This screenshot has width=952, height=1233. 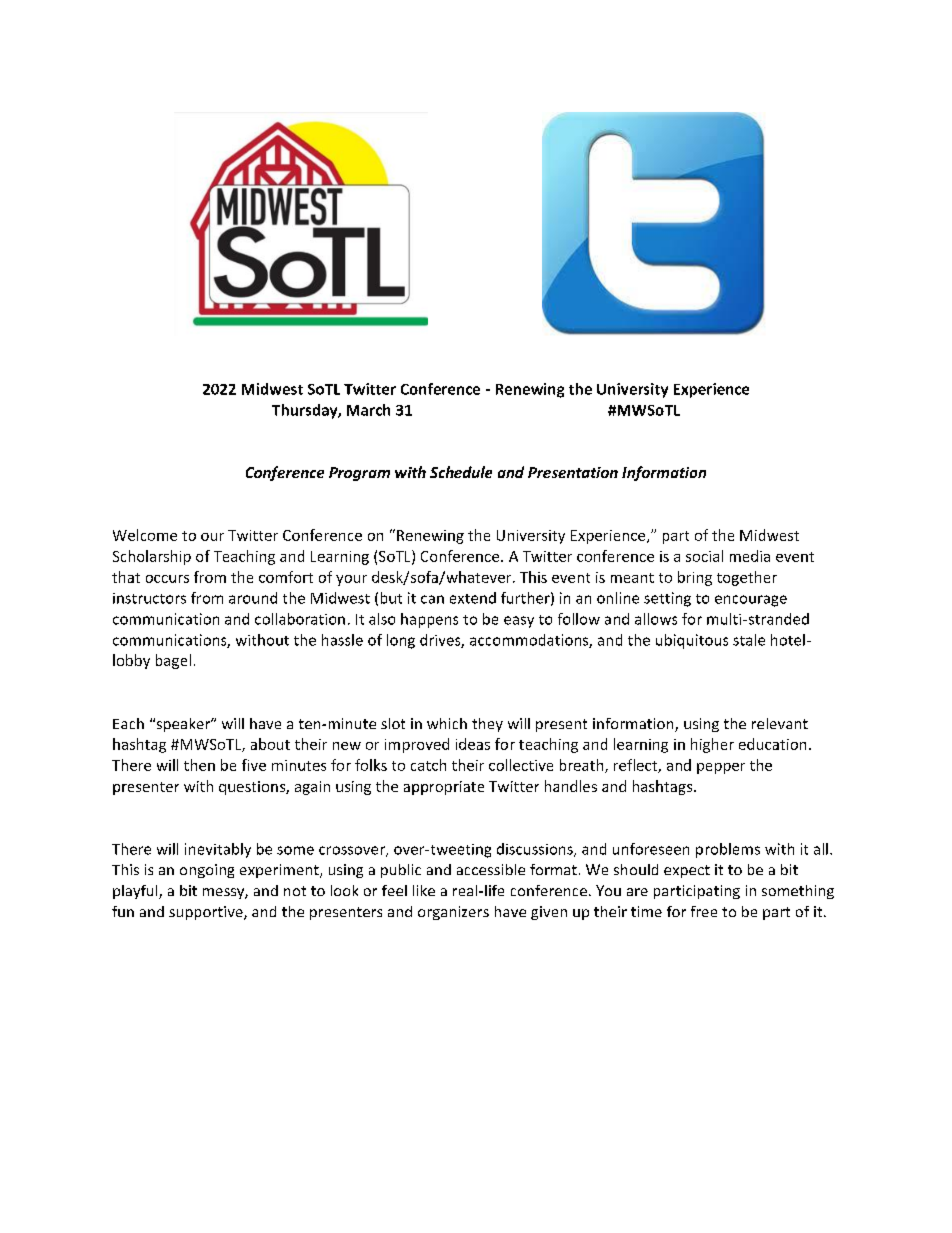 What do you see at coordinates (300, 619) in the screenshot?
I see `collaboration` at bounding box center [300, 619].
